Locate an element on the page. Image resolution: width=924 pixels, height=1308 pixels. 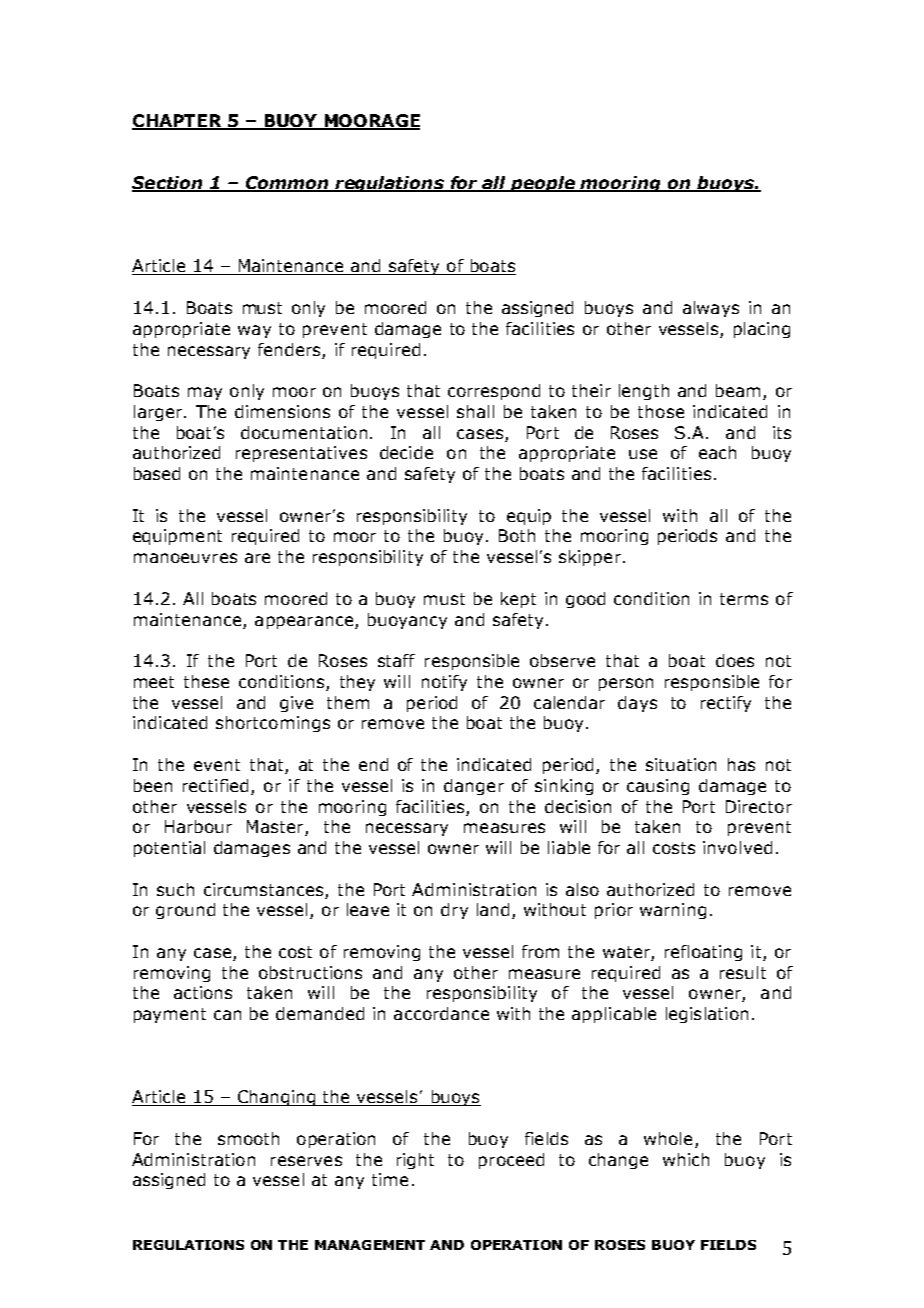
these is located at coordinates (206, 681).
